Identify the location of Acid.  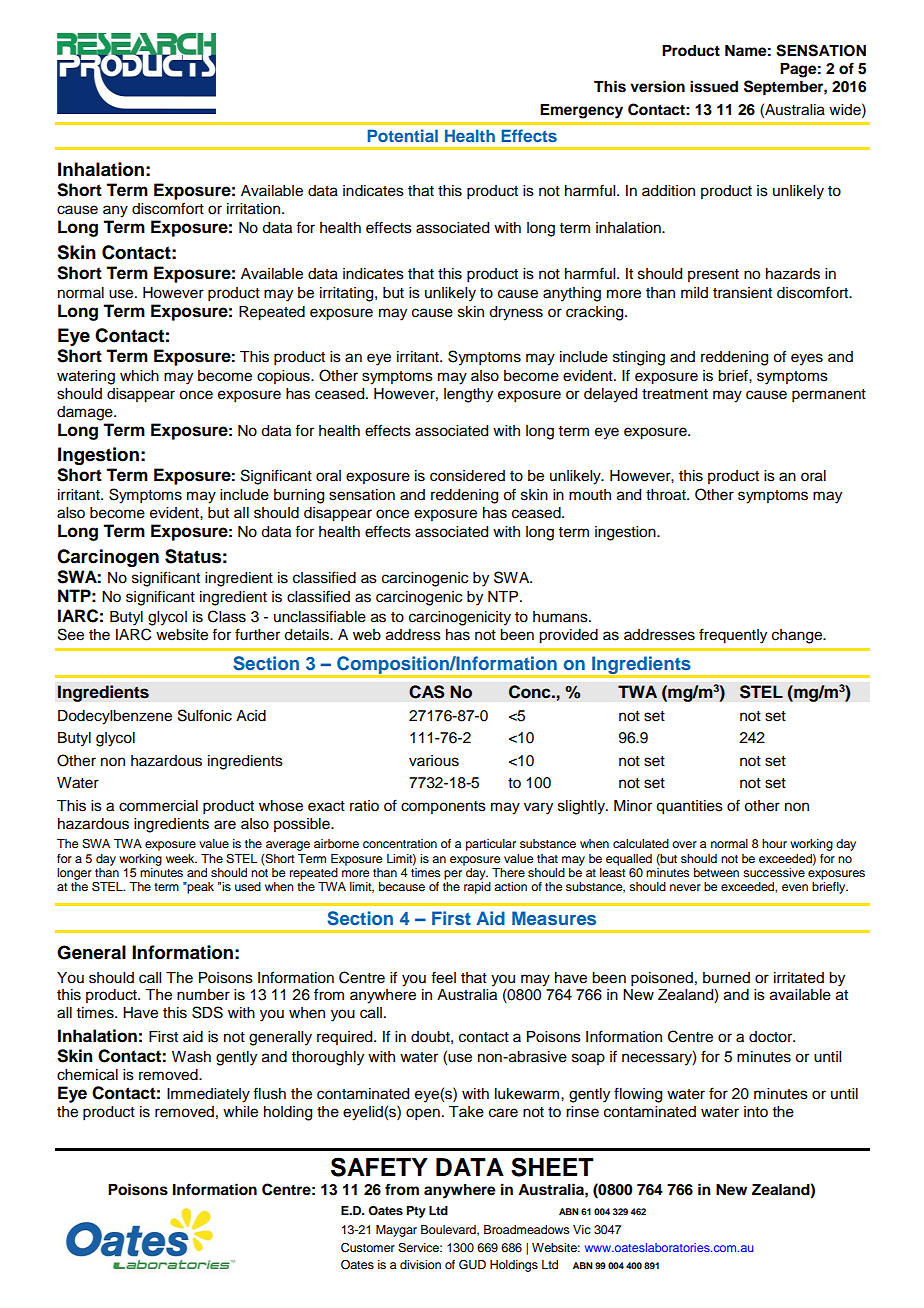
(251, 716).
